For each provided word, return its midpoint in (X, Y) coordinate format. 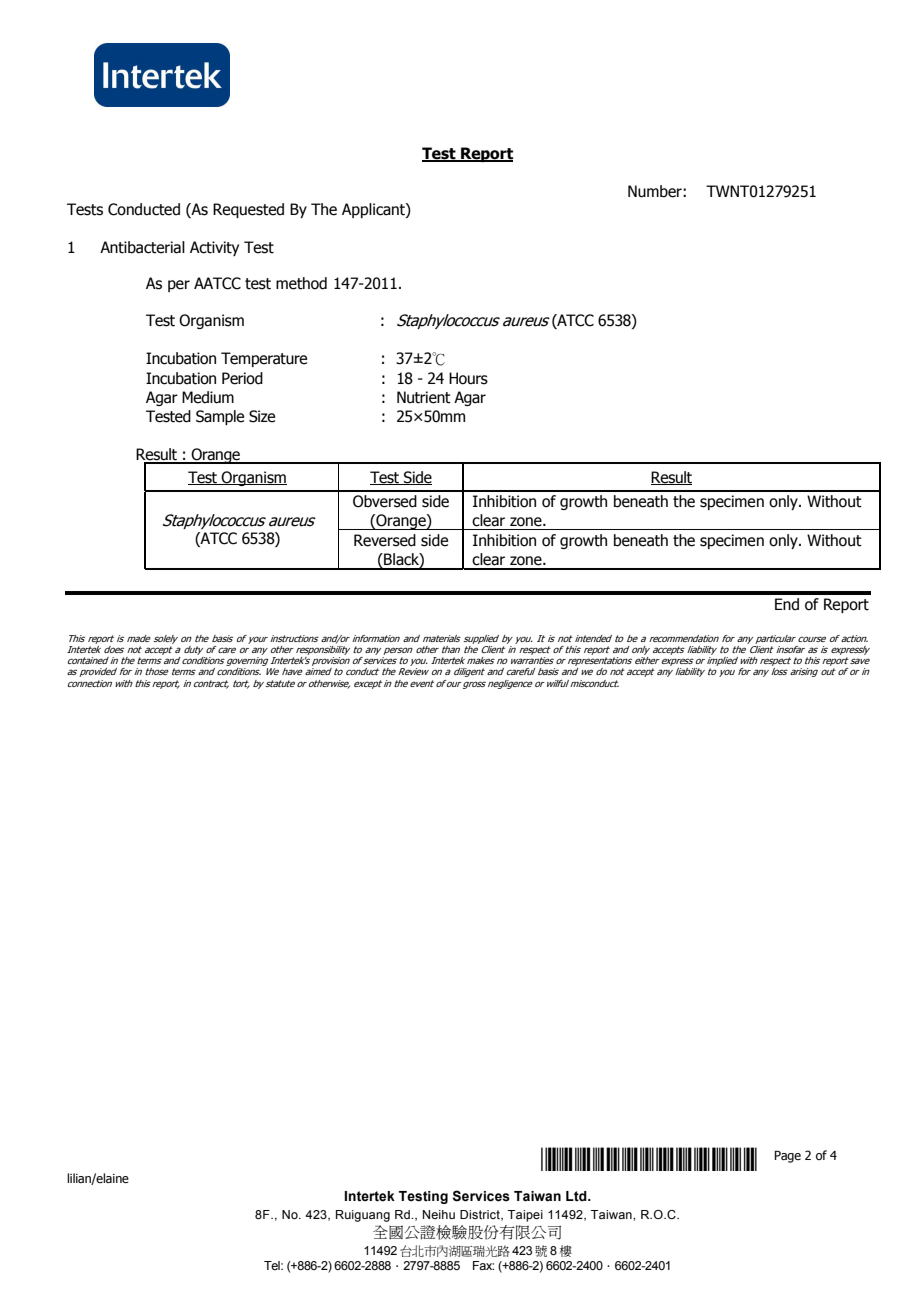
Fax (483, 1265)
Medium (208, 397)
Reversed (385, 540)
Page (787, 1156)
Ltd (577, 1196)
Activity (214, 248)
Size (262, 416)
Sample (220, 417)
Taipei (525, 1216)
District (481, 1215)
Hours (468, 378)
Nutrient (424, 397)
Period (242, 378)
